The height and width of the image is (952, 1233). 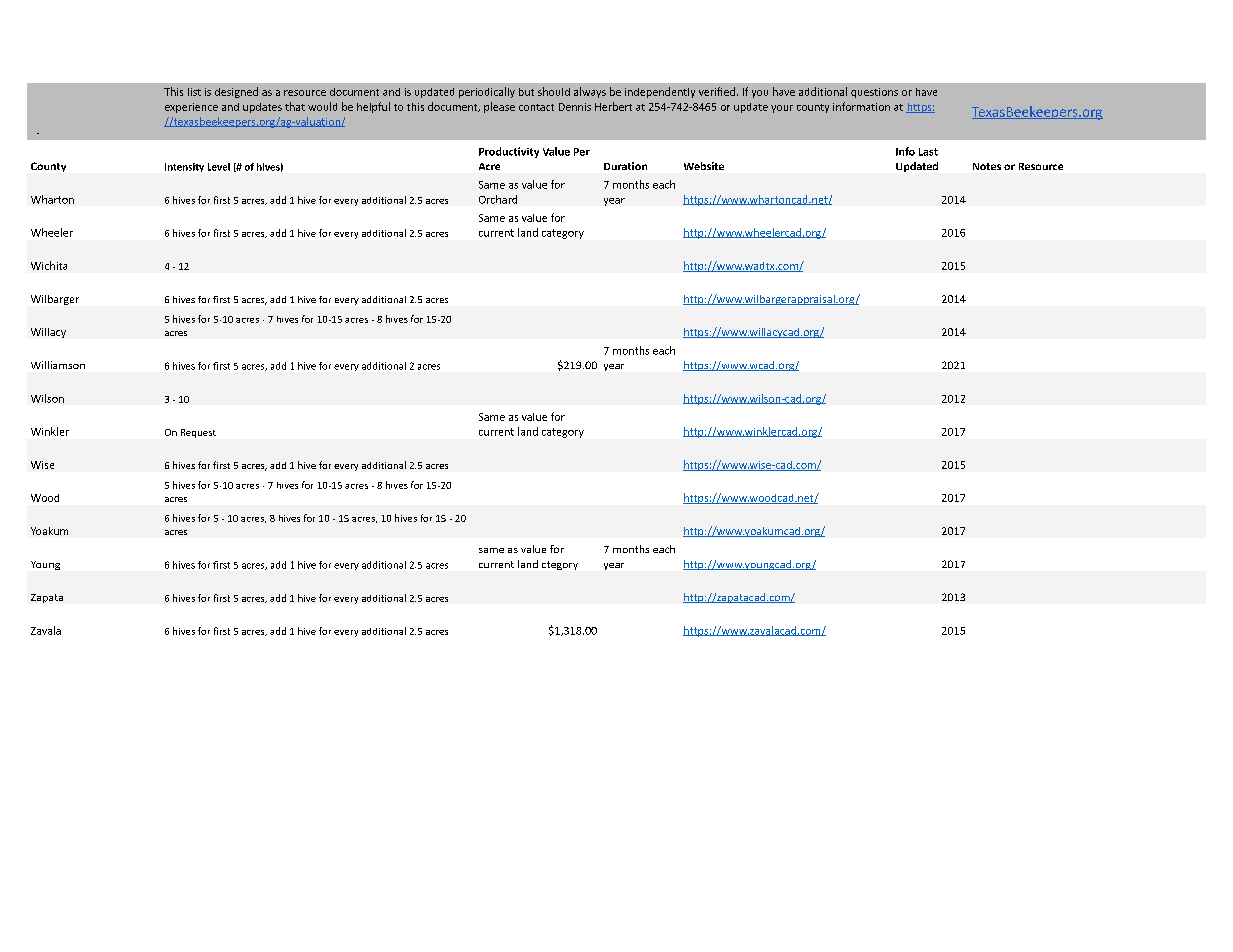 I want to click on Level, so click(x=219, y=167).
